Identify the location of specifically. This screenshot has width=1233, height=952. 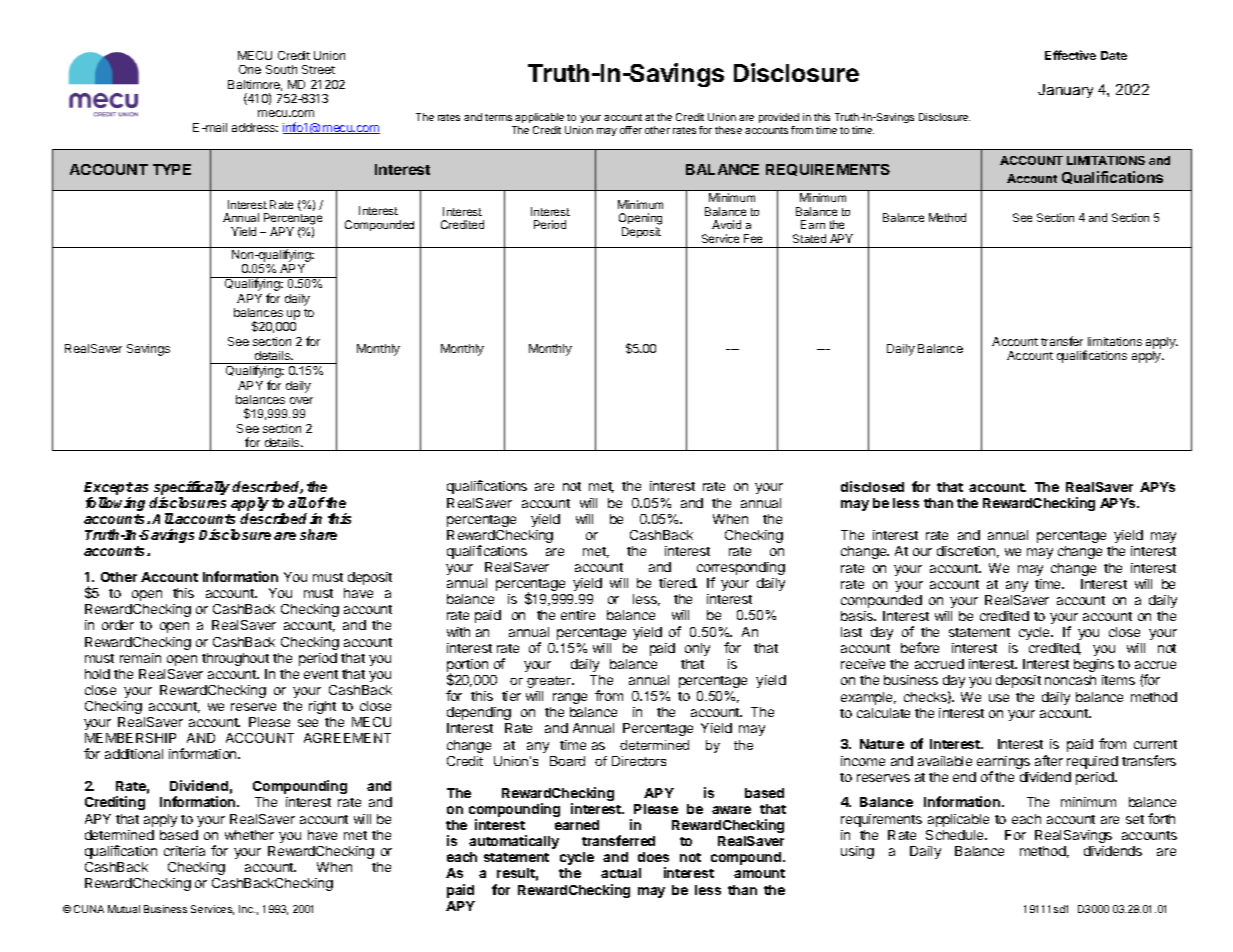
(193, 489).
